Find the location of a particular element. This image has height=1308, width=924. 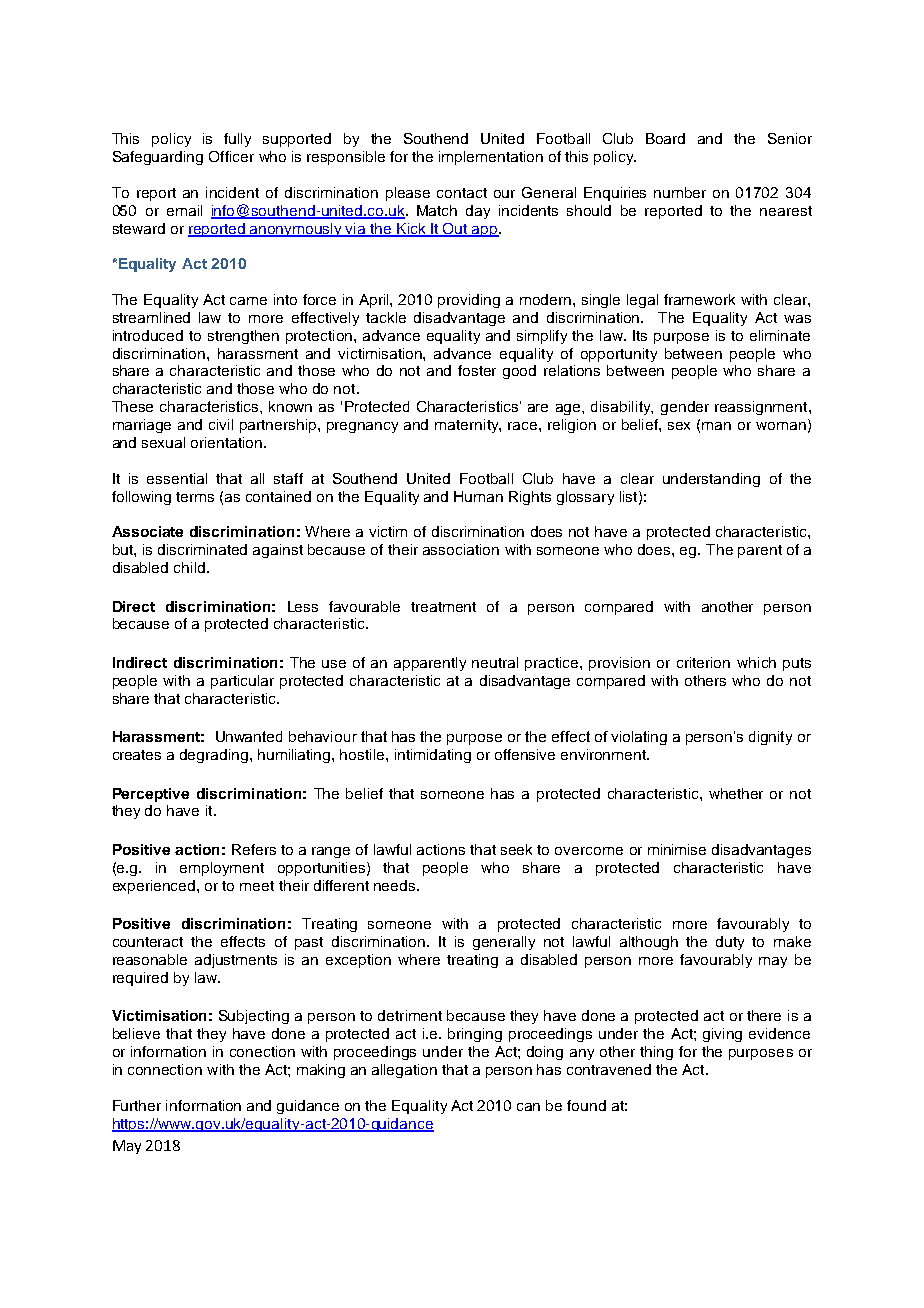

child is located at coordinates (189, 567).
